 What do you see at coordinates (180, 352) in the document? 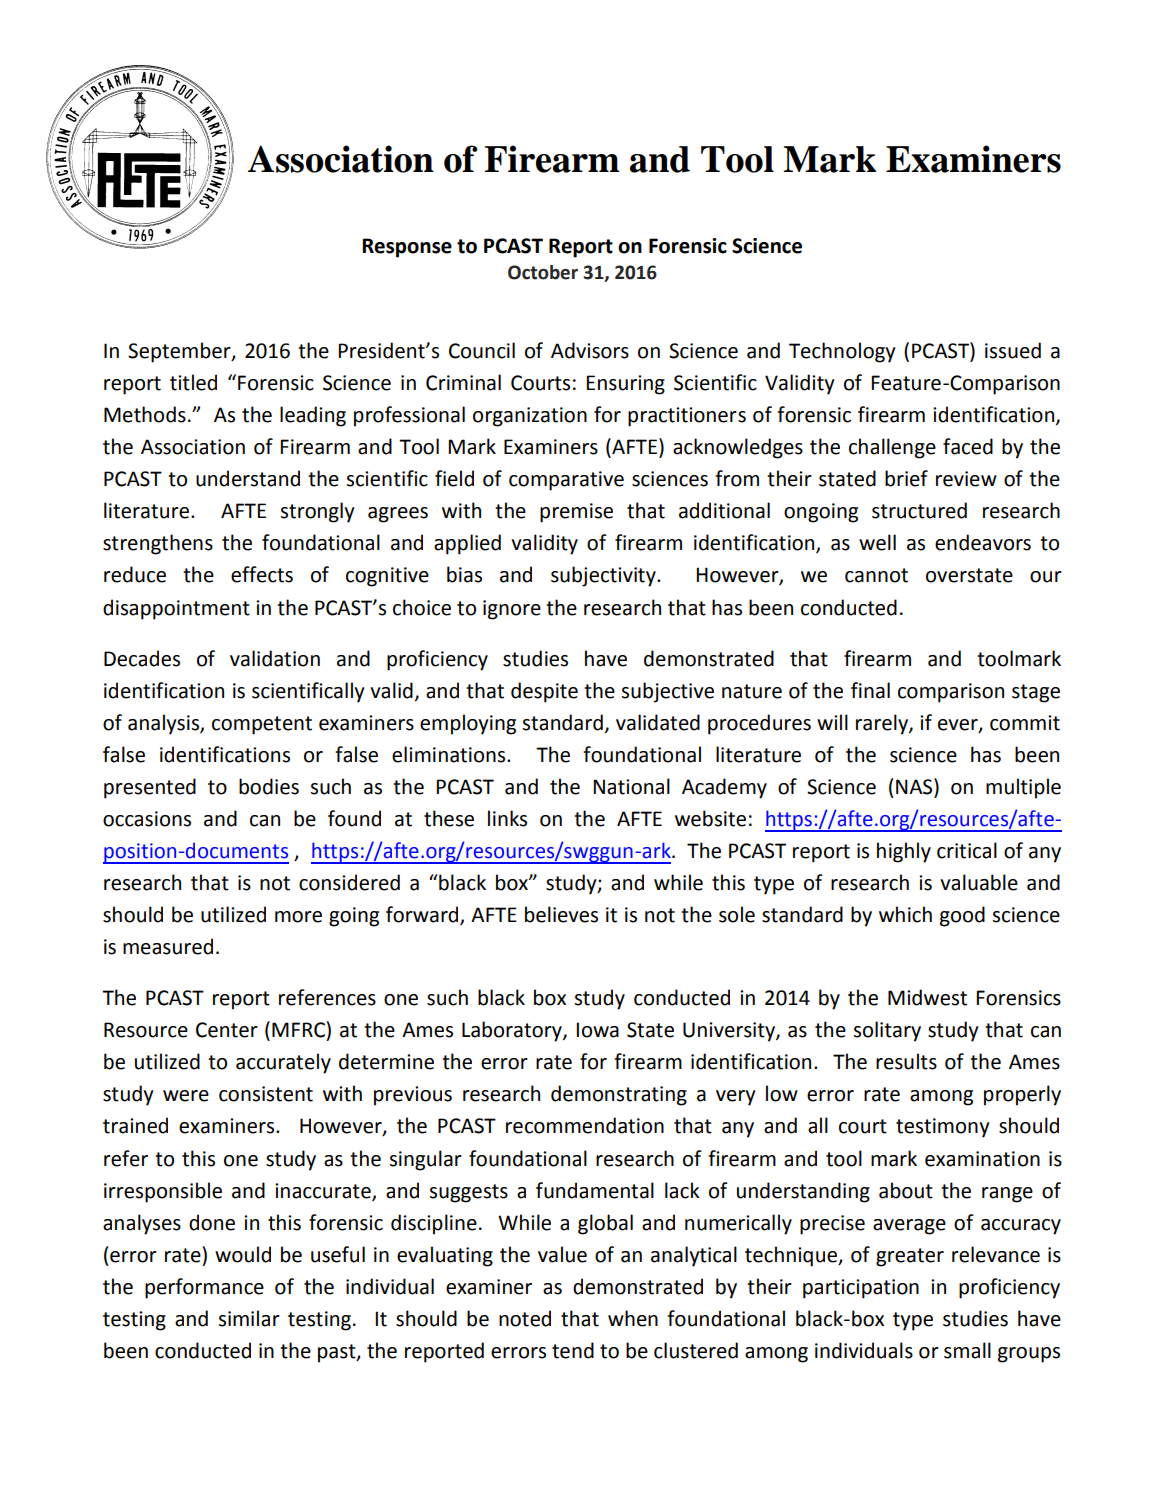
I see `September` at bounding box center [180, 352].
